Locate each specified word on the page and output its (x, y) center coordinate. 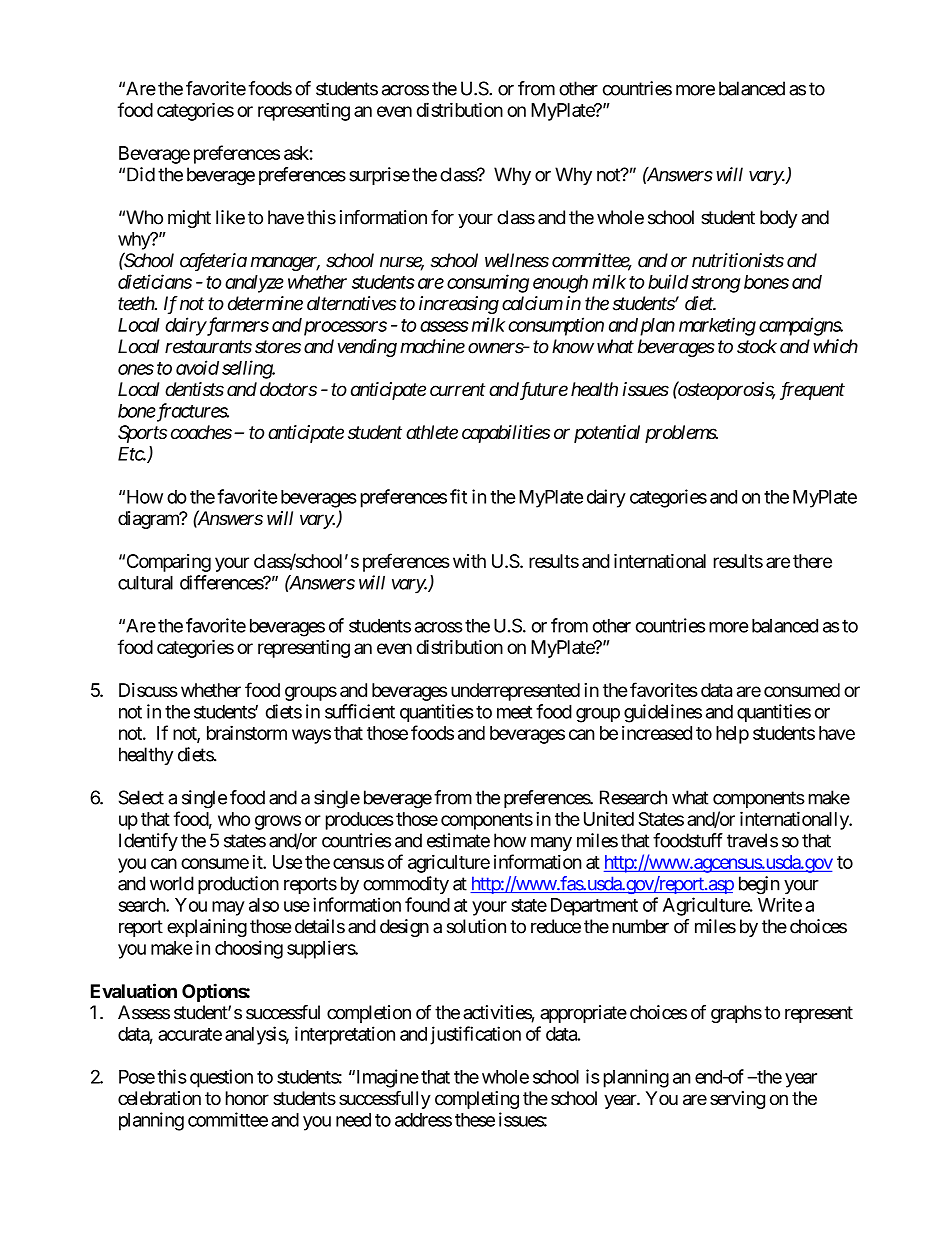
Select (141, 797)
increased (657, 733)
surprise (379, 176)
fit (458, 496)
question (221, 1078)
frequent (812, 391)
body (778, 219)
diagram (149, 520)
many (551, 844)
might (189, 219)
